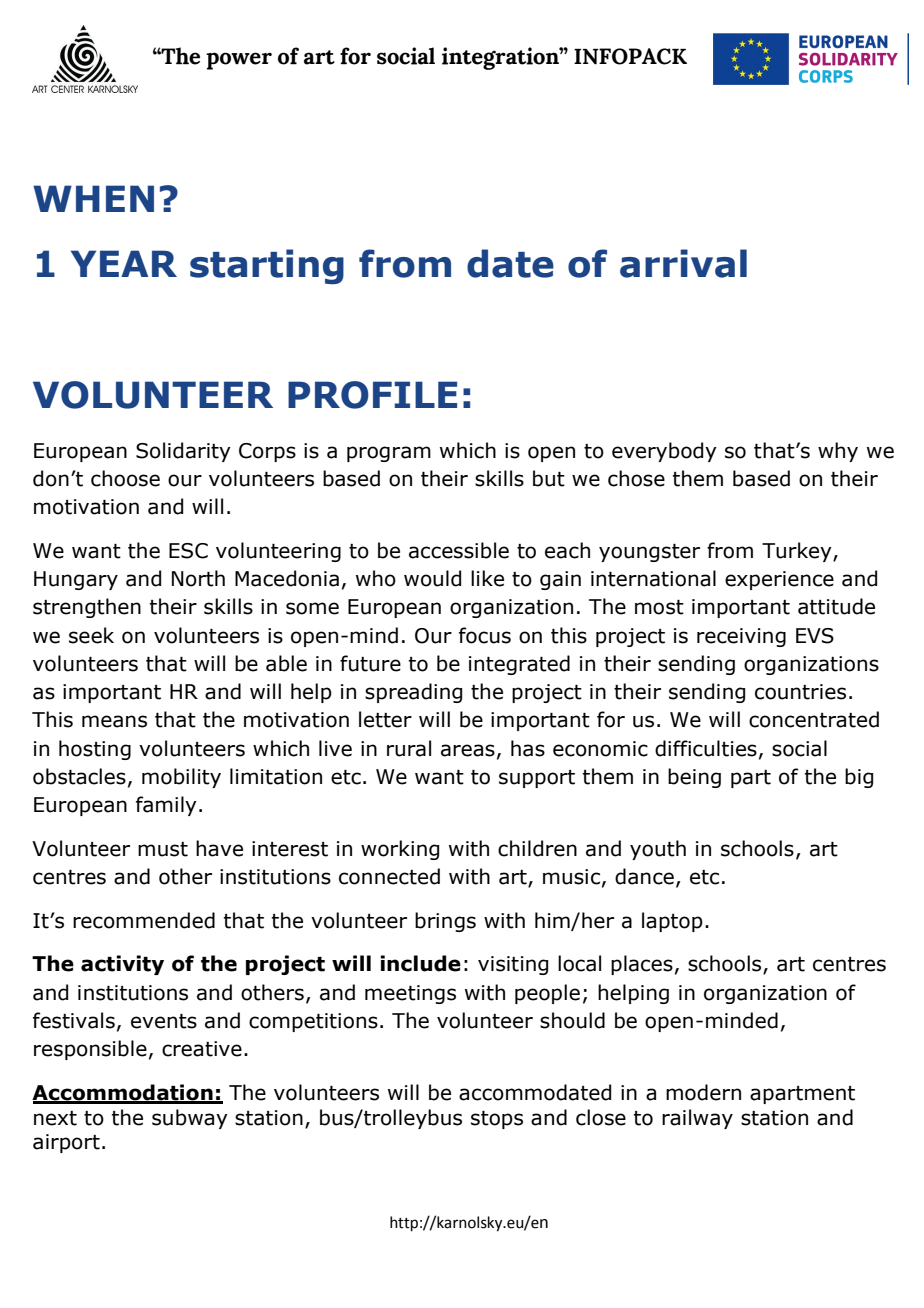 This screenshot has width=924, height=1308. What do you see at coordinates (114, 721) in the screenshot?
I see `means` at bounding box center [114, 721].
